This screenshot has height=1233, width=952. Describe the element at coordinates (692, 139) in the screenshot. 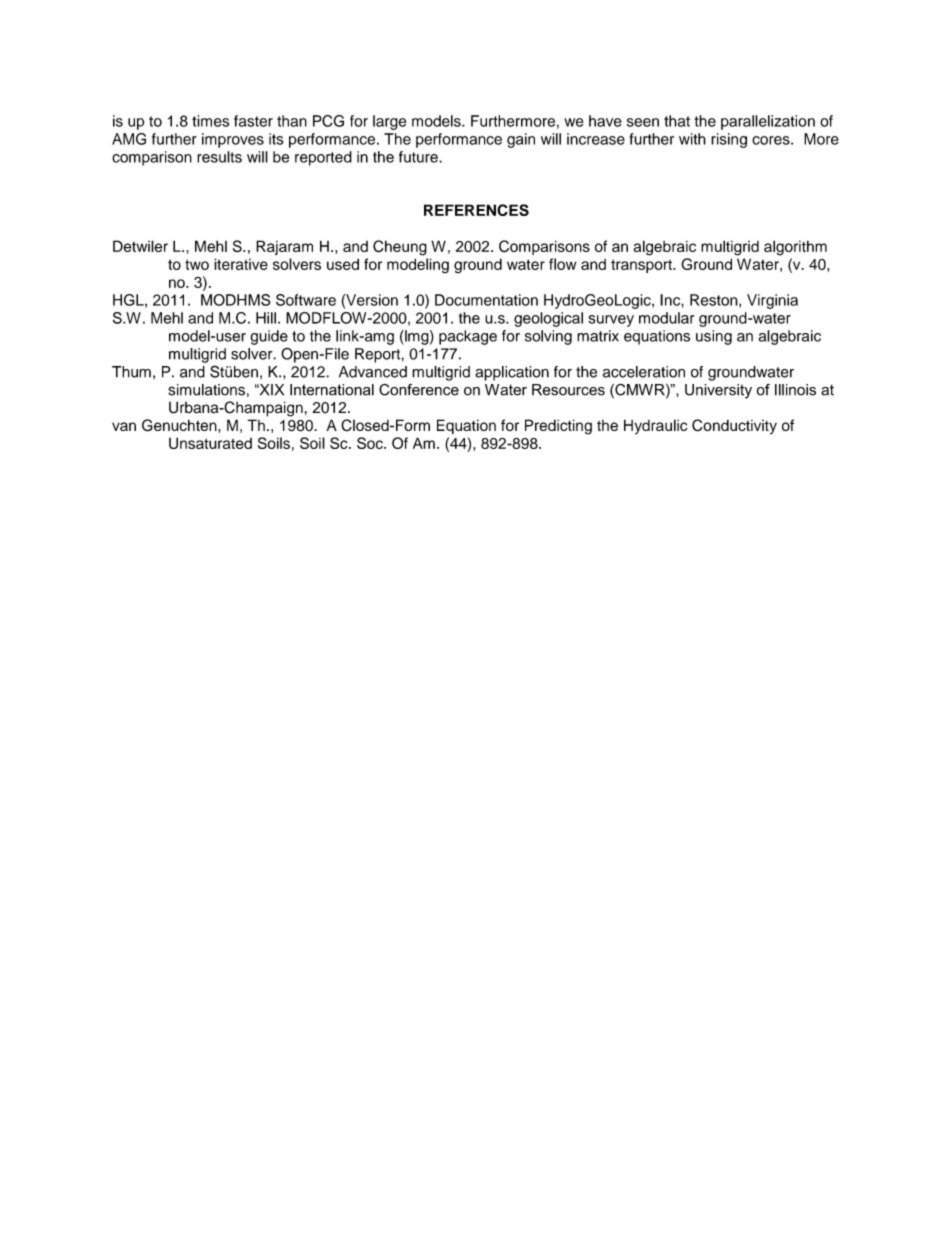

I see `with` at that location.
